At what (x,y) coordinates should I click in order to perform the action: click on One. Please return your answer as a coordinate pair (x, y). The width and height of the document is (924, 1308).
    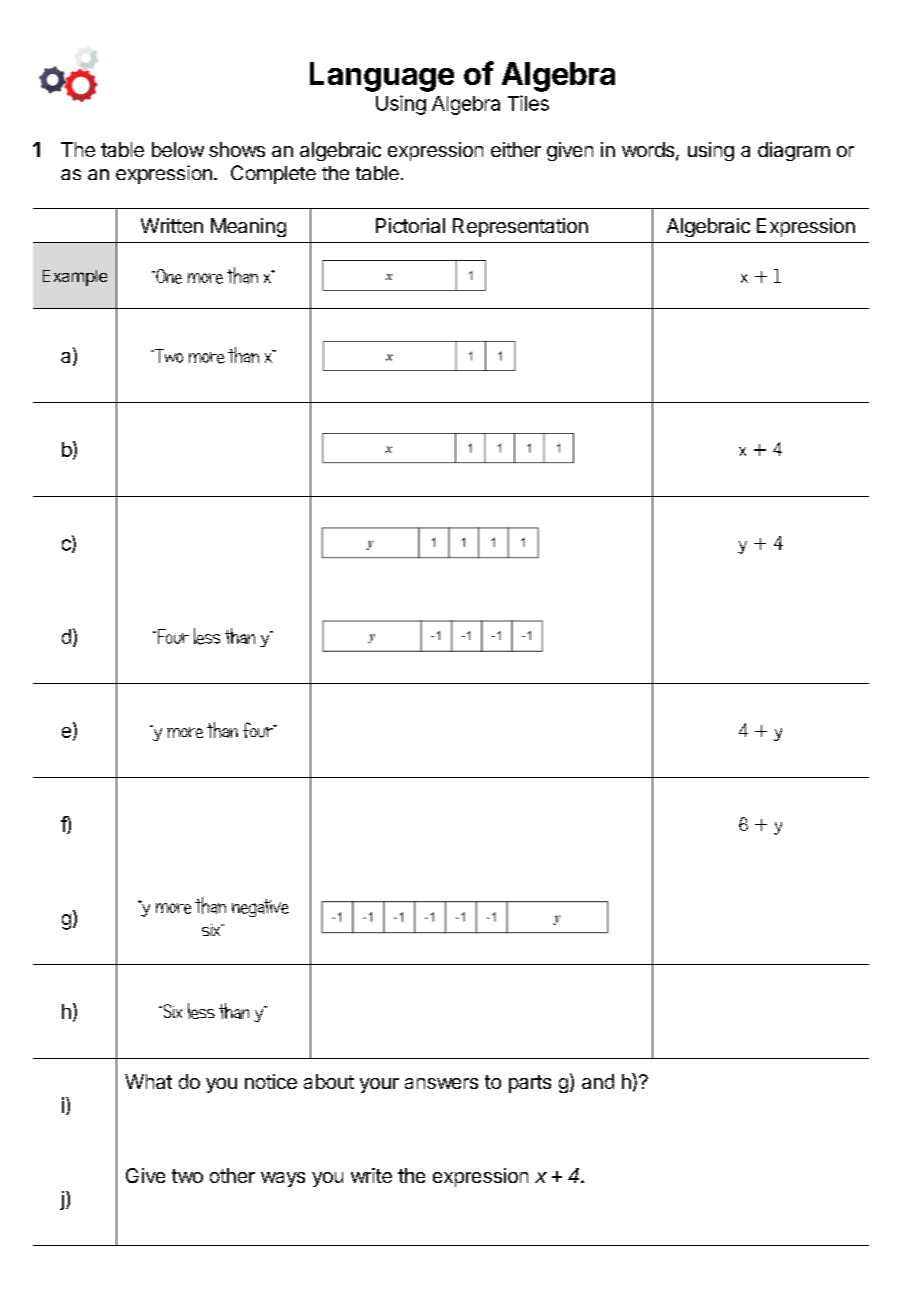
    Looking at the image, I should click on (168, 276).
